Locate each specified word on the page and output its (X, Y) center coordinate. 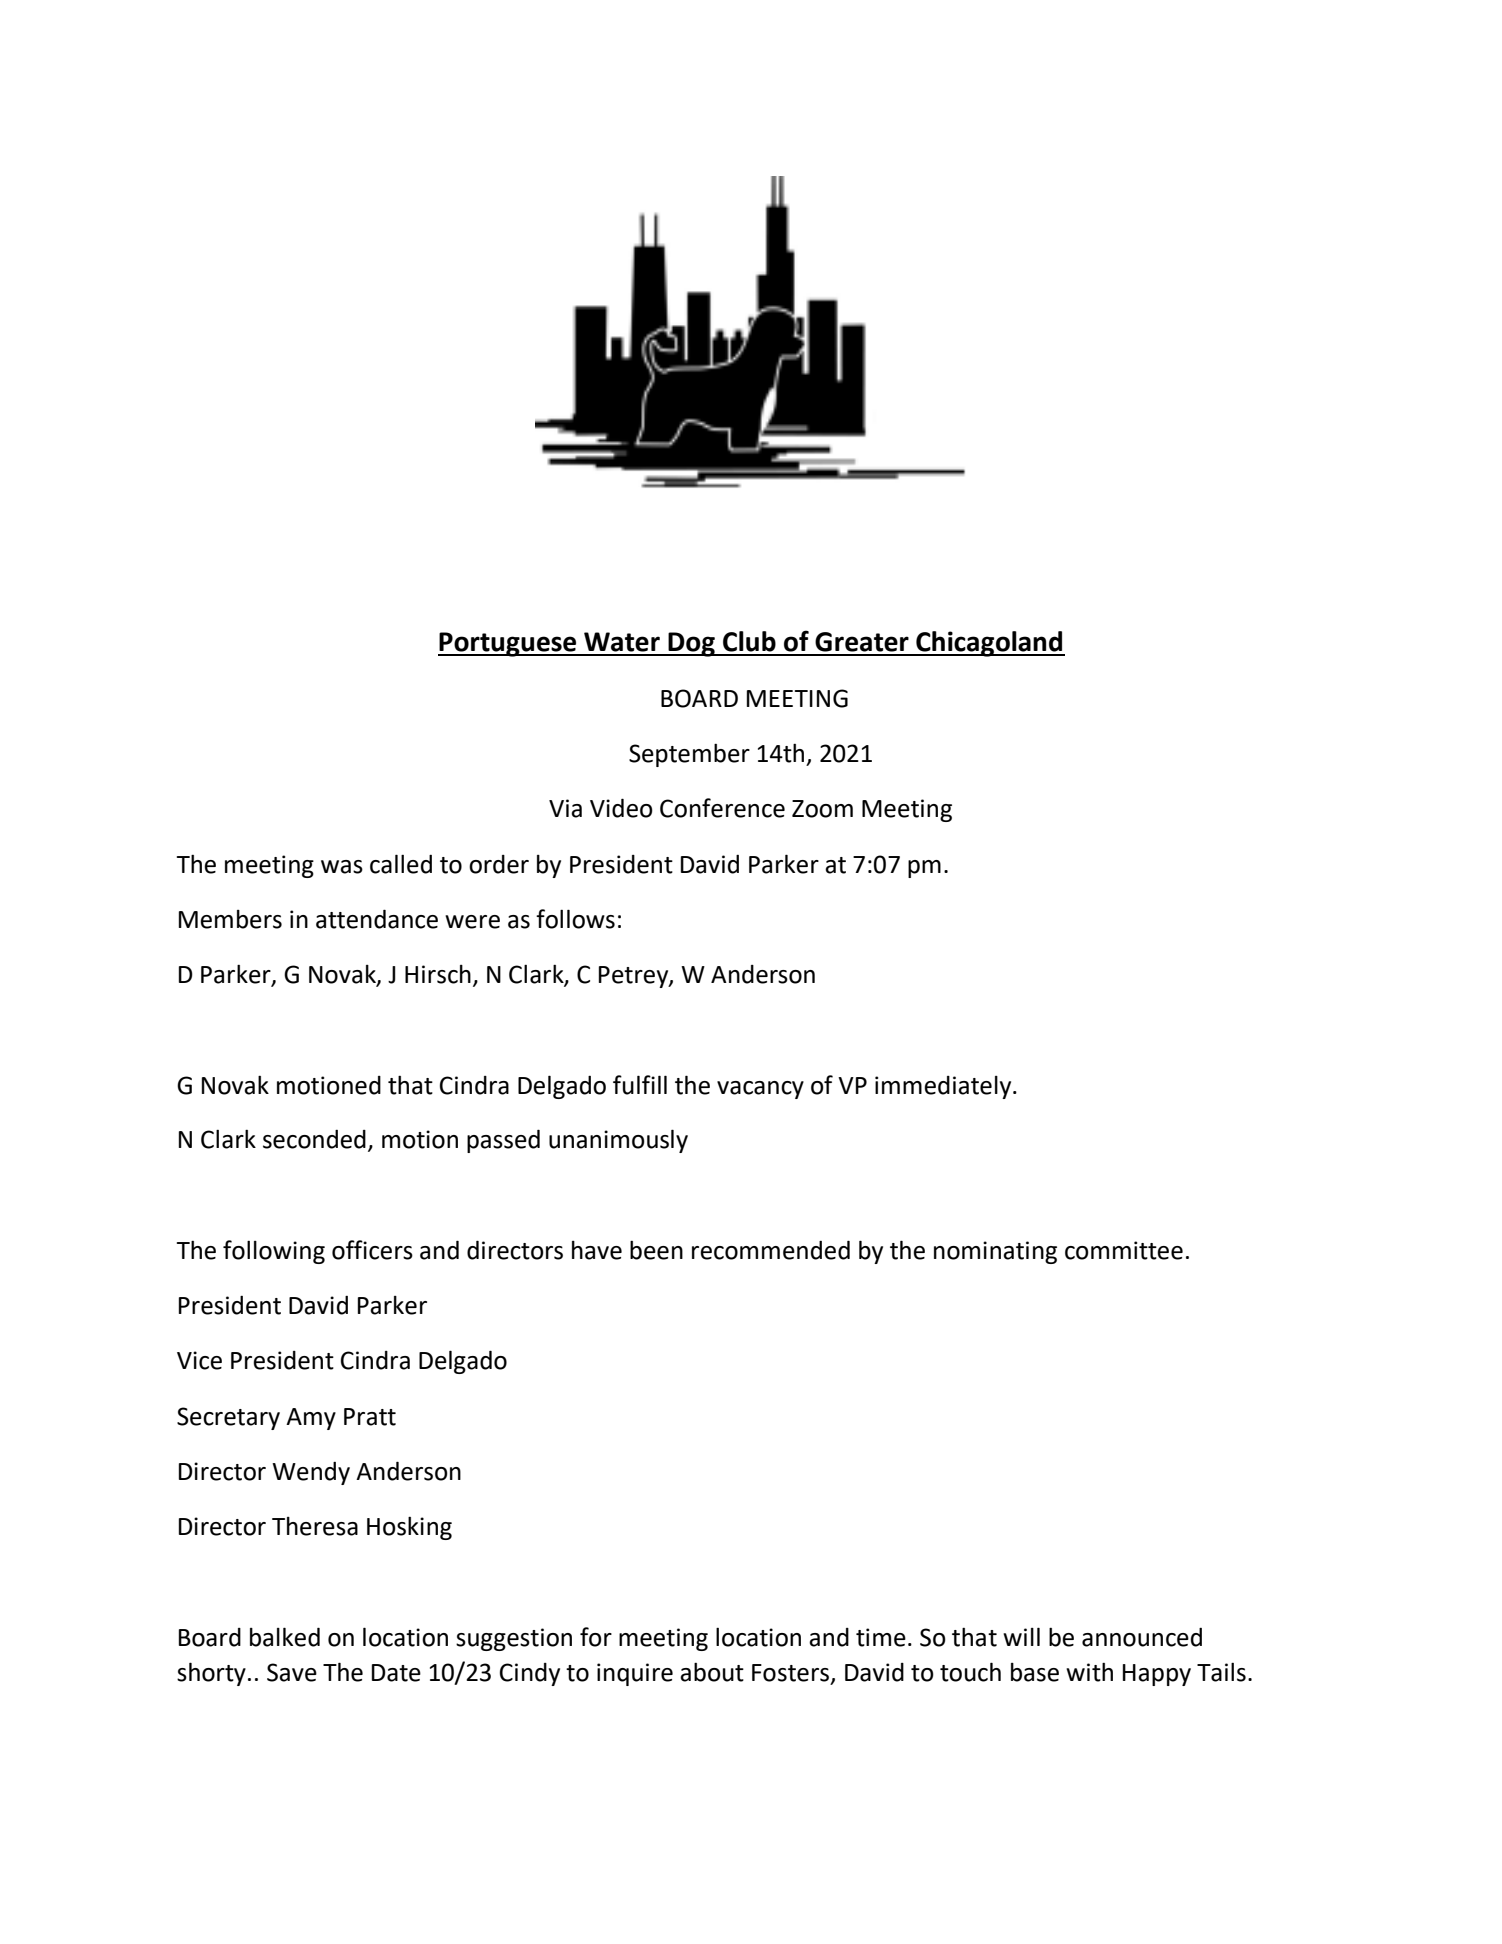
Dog (691, 644)
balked (285, 1637)
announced (1142, 1637)
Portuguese (508, 644)
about (712, 1672)
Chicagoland (989, 644)
